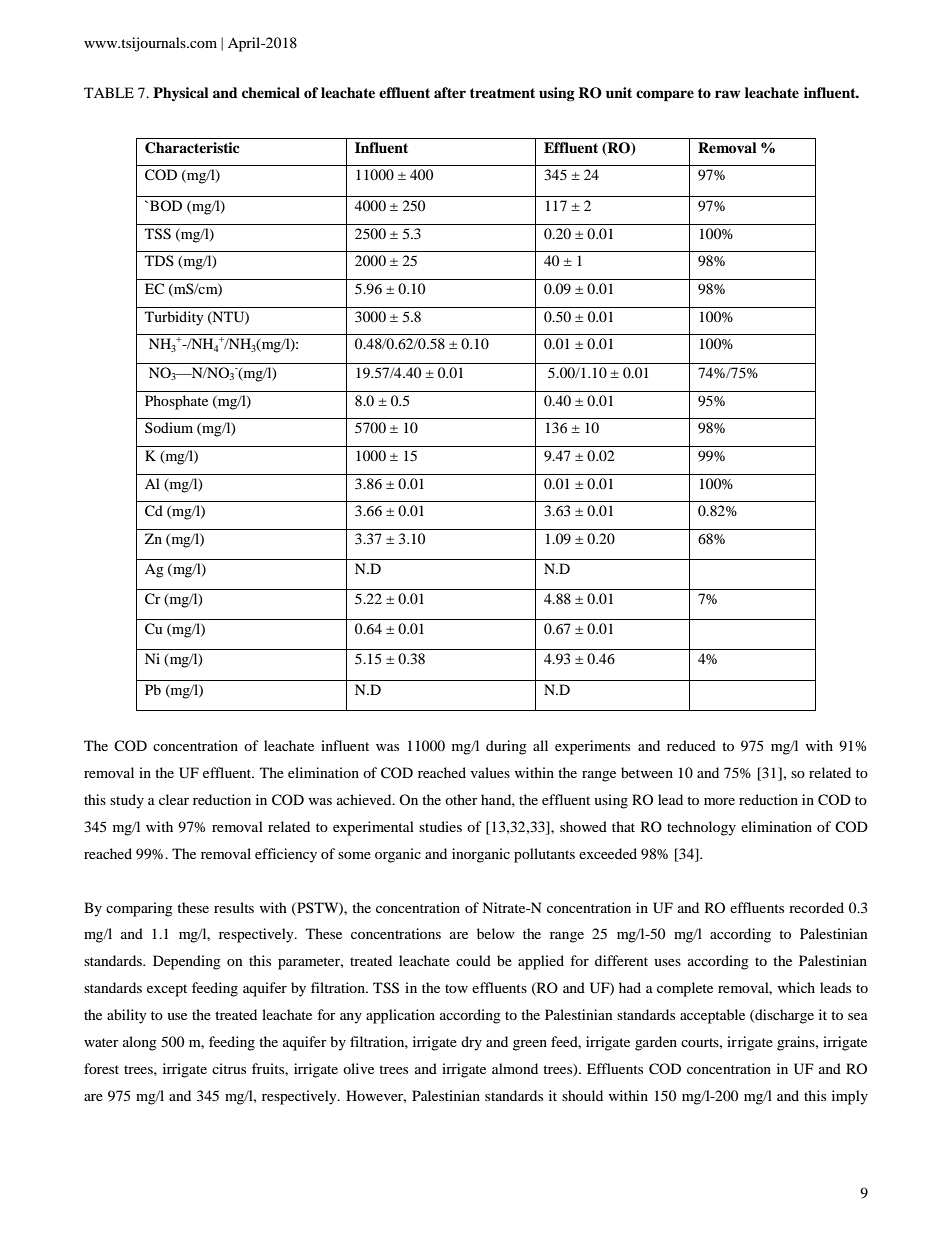 This page has height=1233, width=952. I want to click on raw, so click(727, 94).
